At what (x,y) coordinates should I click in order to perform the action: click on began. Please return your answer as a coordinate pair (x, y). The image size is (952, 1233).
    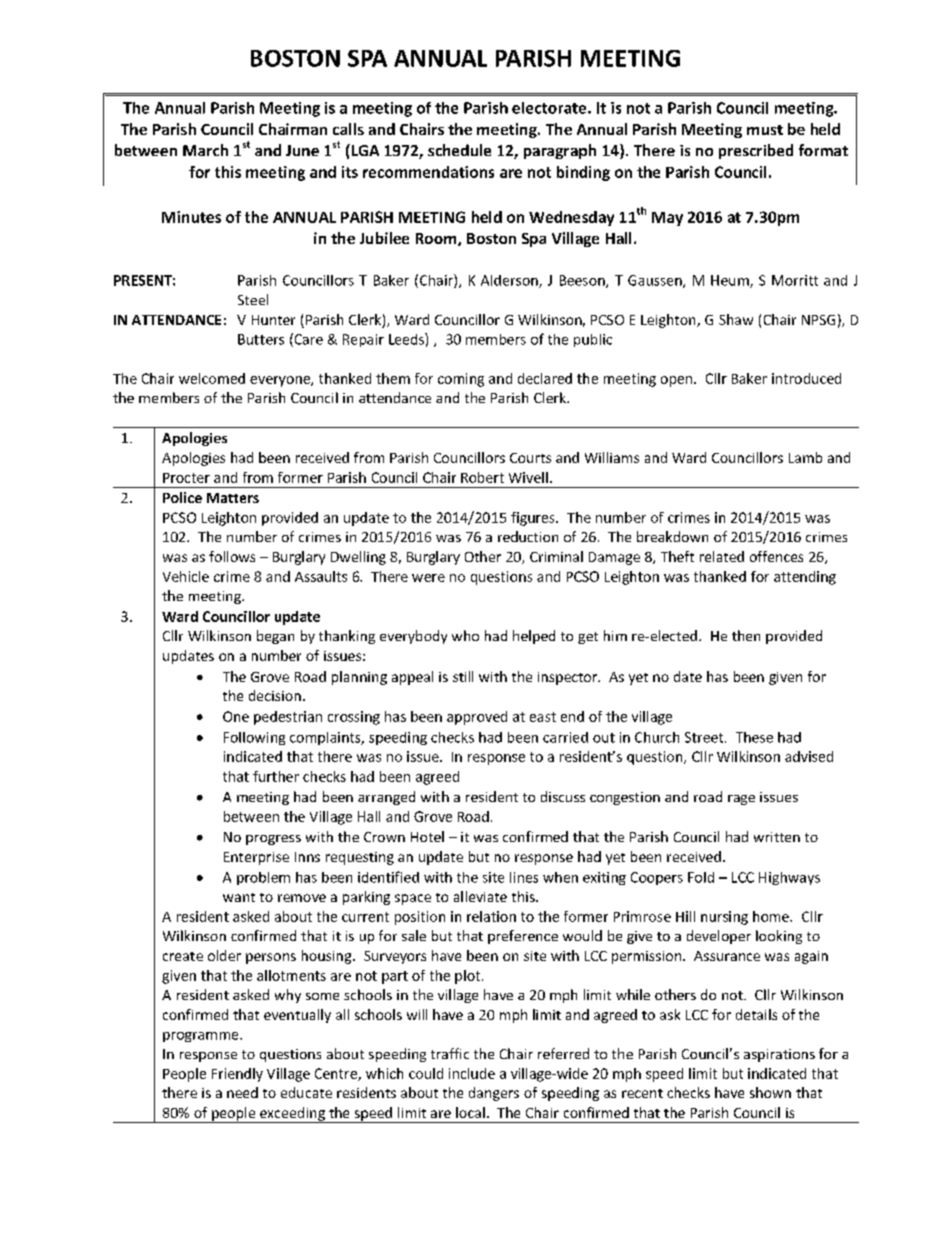
    Looking at the image, I should click on (275, 637).
